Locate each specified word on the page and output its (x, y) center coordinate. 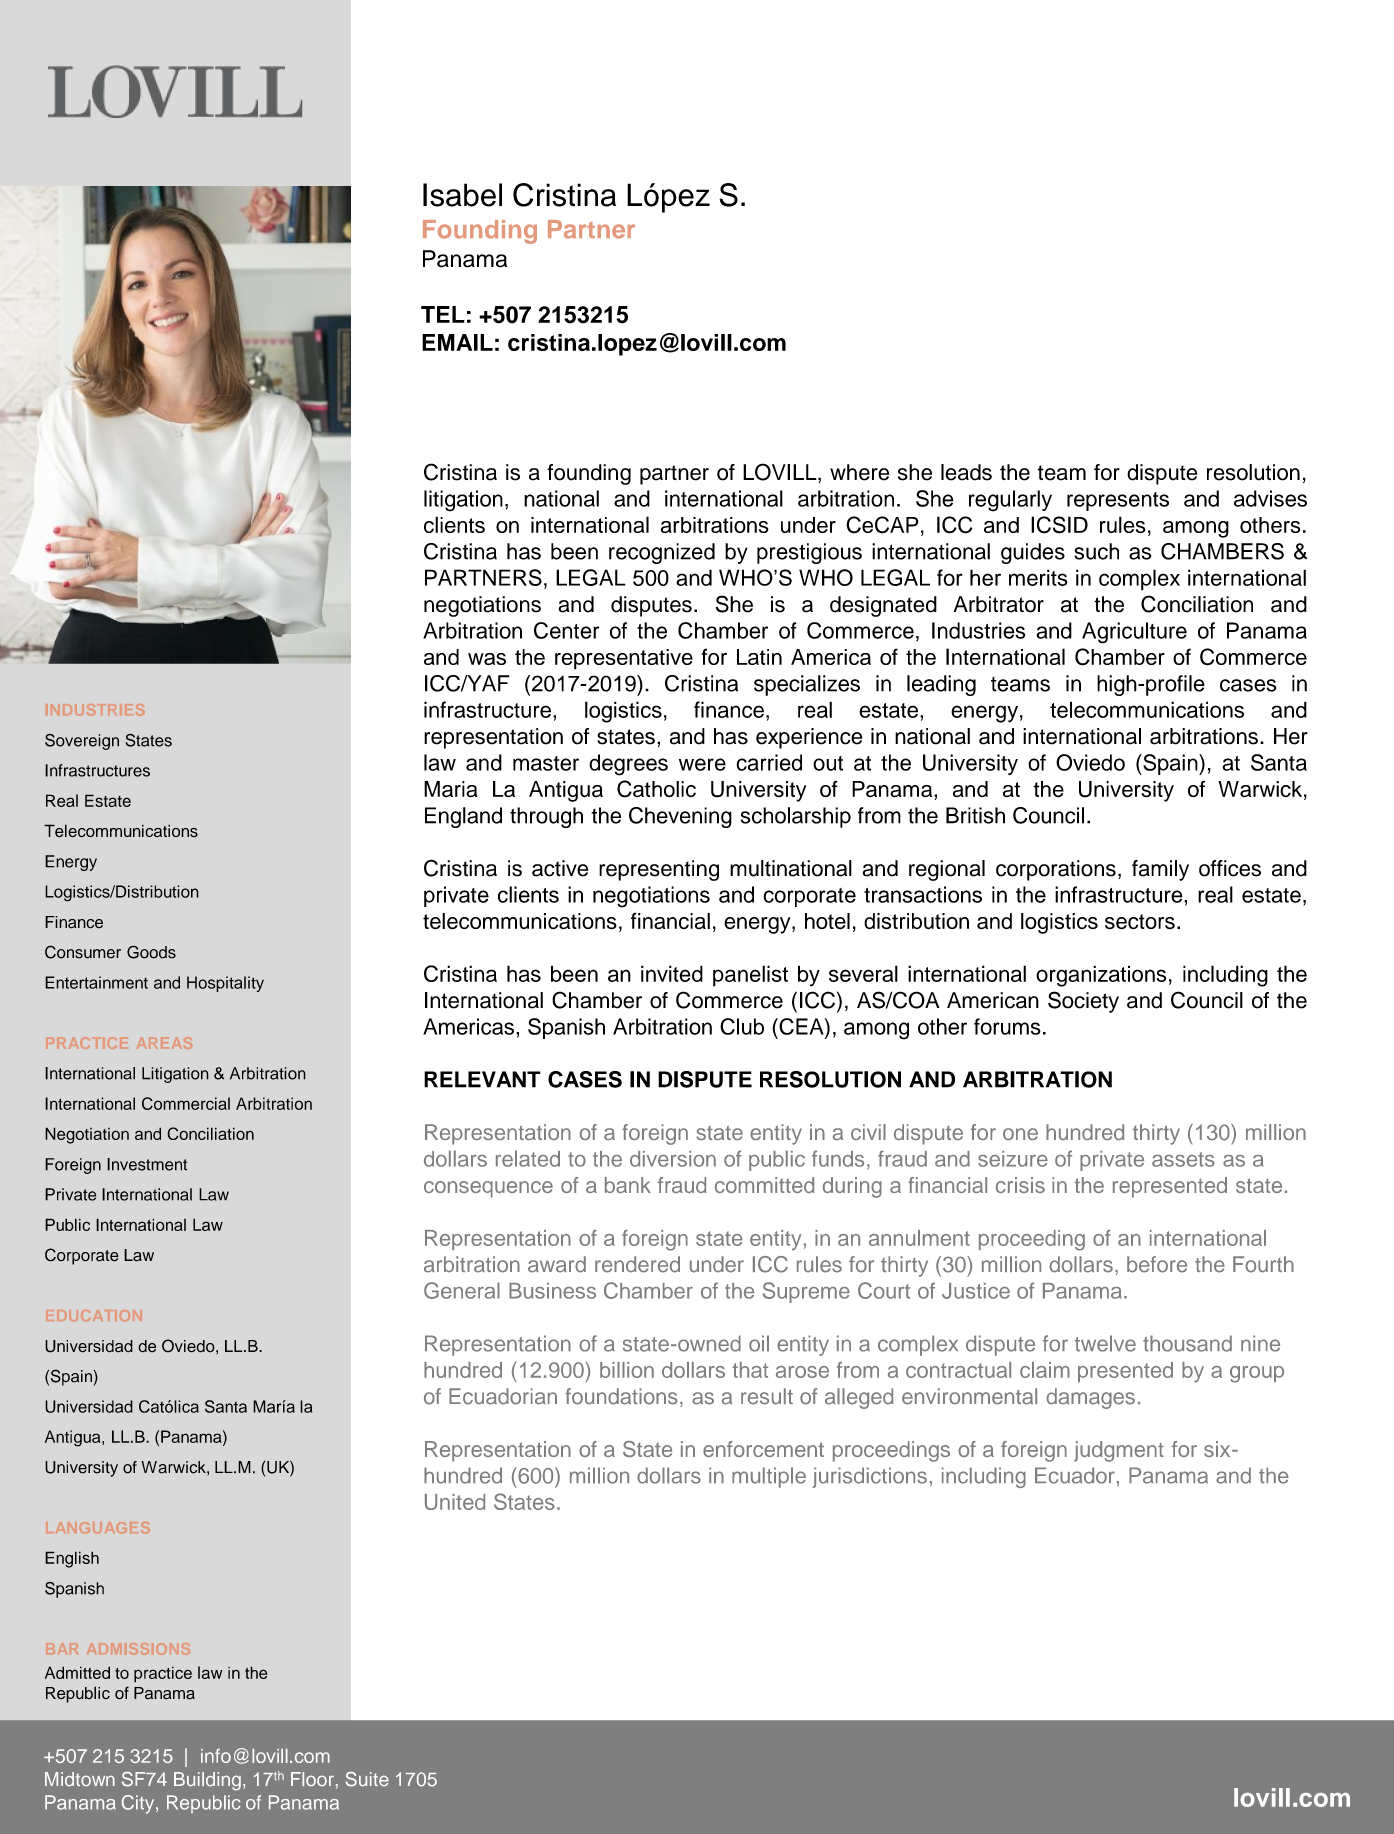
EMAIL (457, 342)
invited (672, 973)
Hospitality (225, 984)
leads (966, 472)
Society (1083, 1002)
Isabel (462, 195)
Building (207, 1781)
